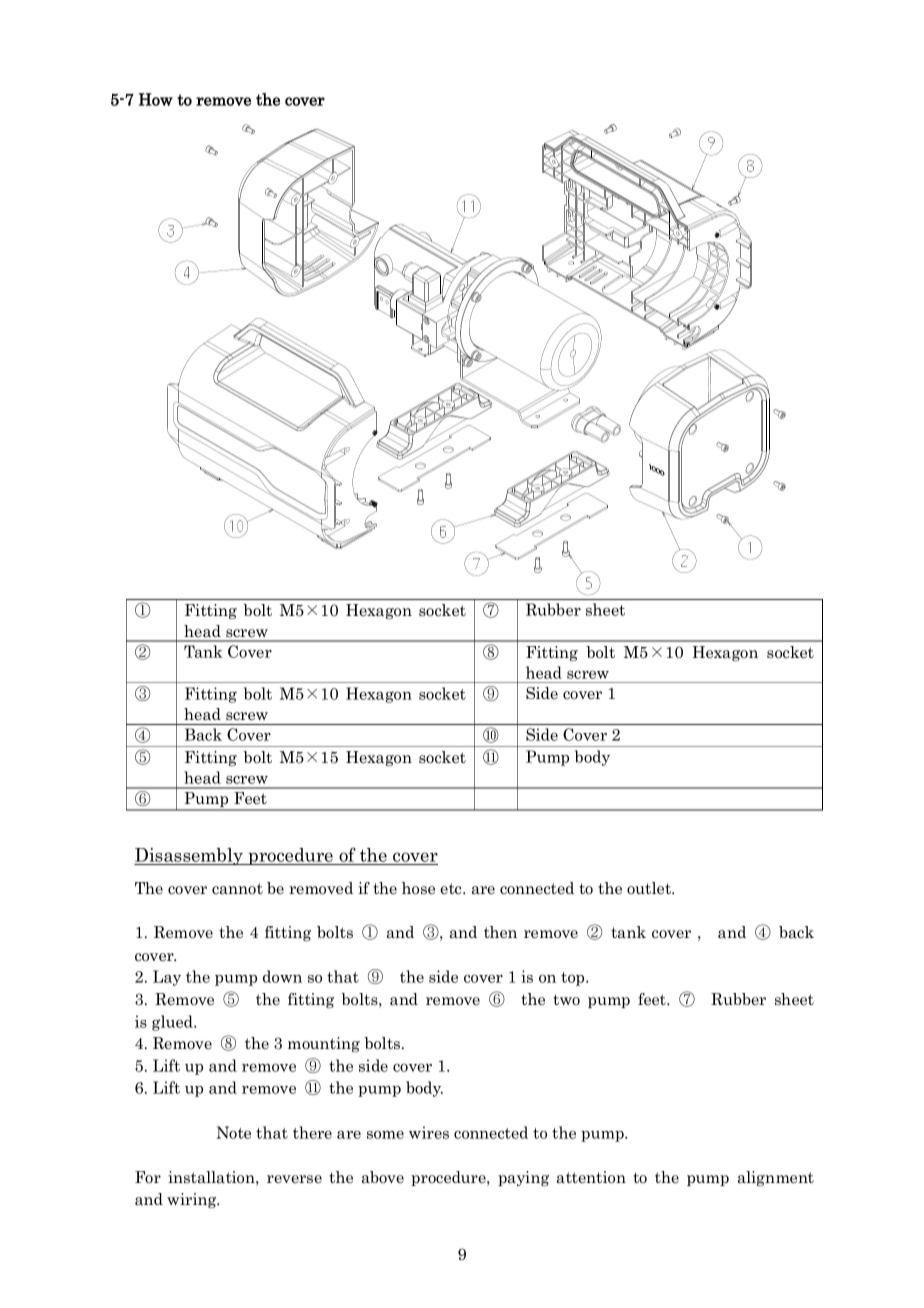 Image resolution: width=924 pixels, height=1308 pixels. I want to click on How, so click(156, 99).
